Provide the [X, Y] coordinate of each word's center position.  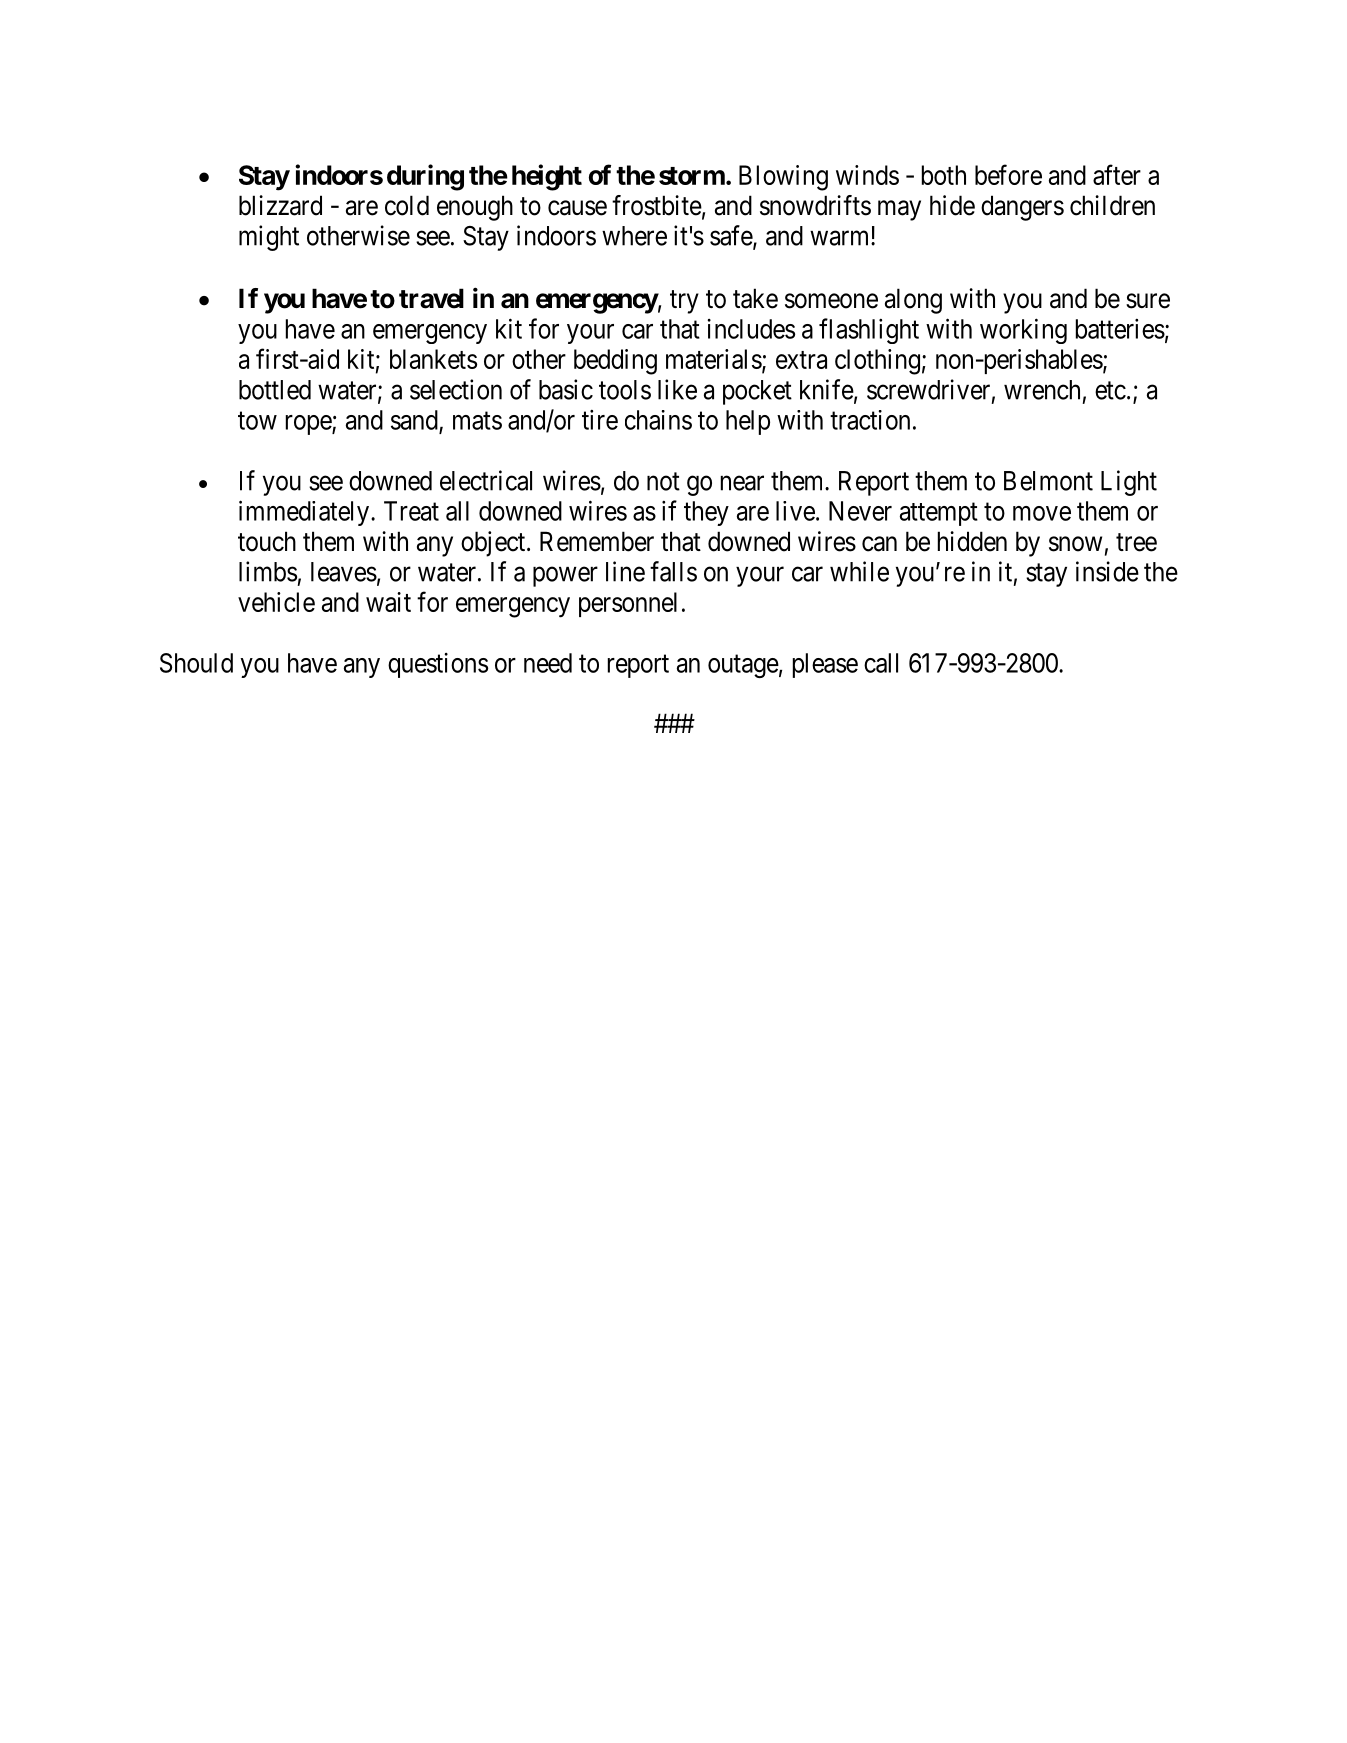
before [1008, 174]
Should [196, 663]
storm [692, 176]
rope [309, 425]
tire [600, 420]
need [548, 663]
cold [407, 205]
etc [1110, 390]
